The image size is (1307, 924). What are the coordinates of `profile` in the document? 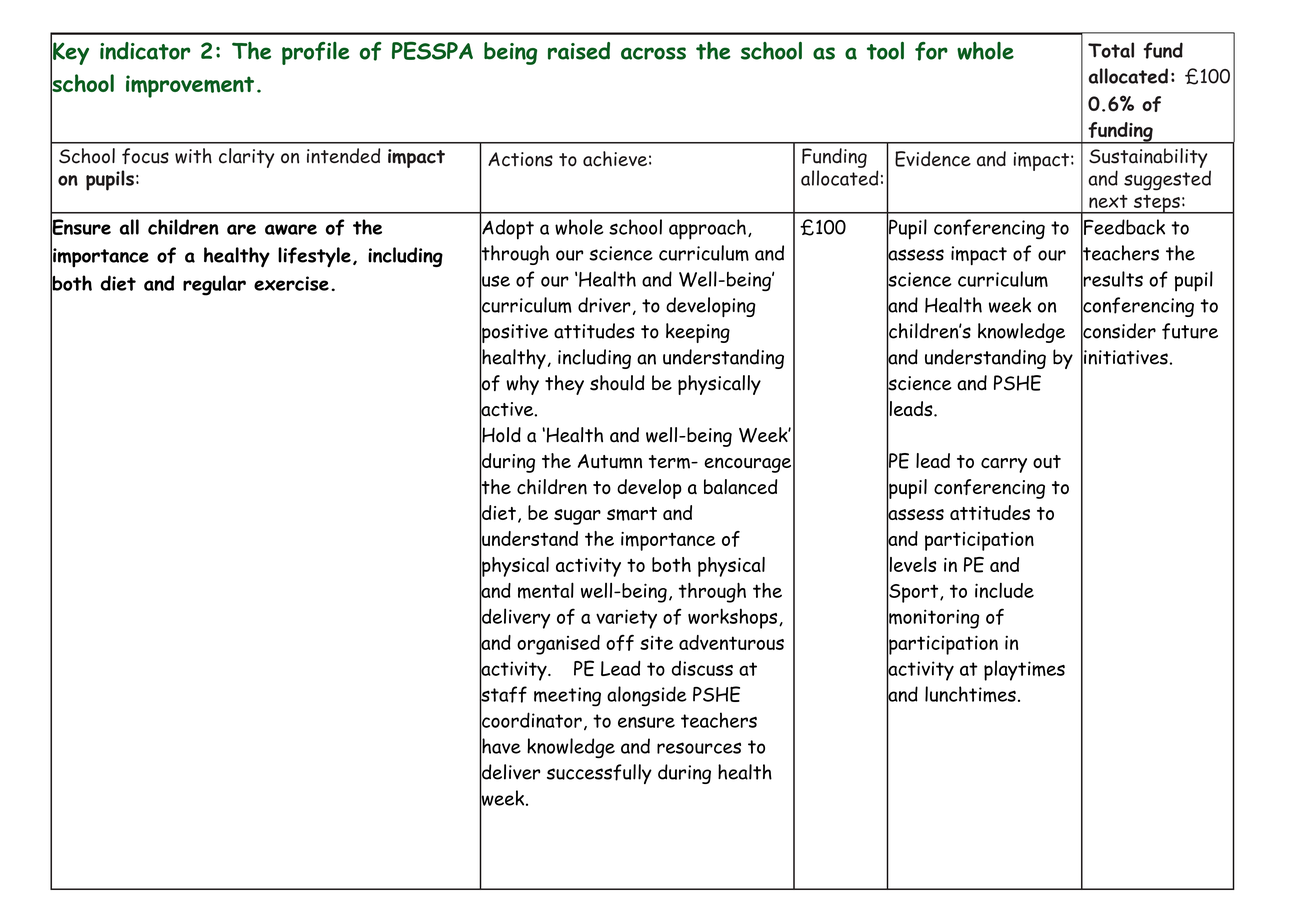 It's located at (316, 53).
